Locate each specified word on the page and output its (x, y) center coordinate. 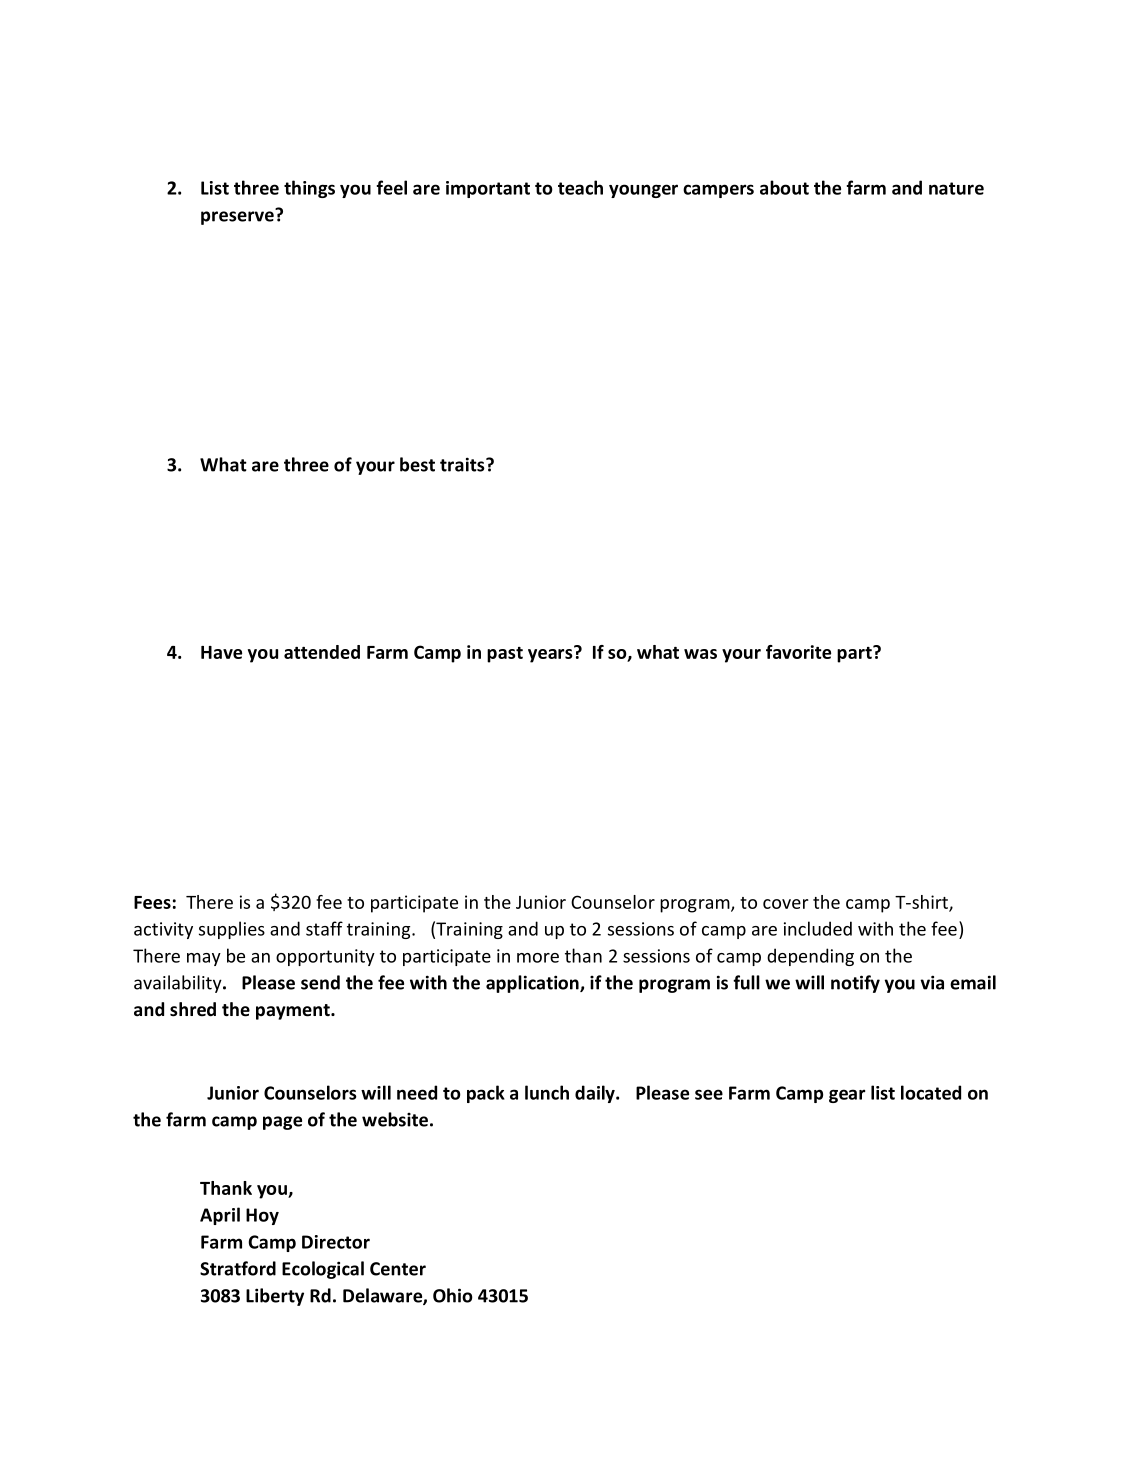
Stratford (238, 1268)
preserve (238, 217)
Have (221, 652)
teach (580, 187)
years (551, 654)
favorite (798, 652)
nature (956, 188)
